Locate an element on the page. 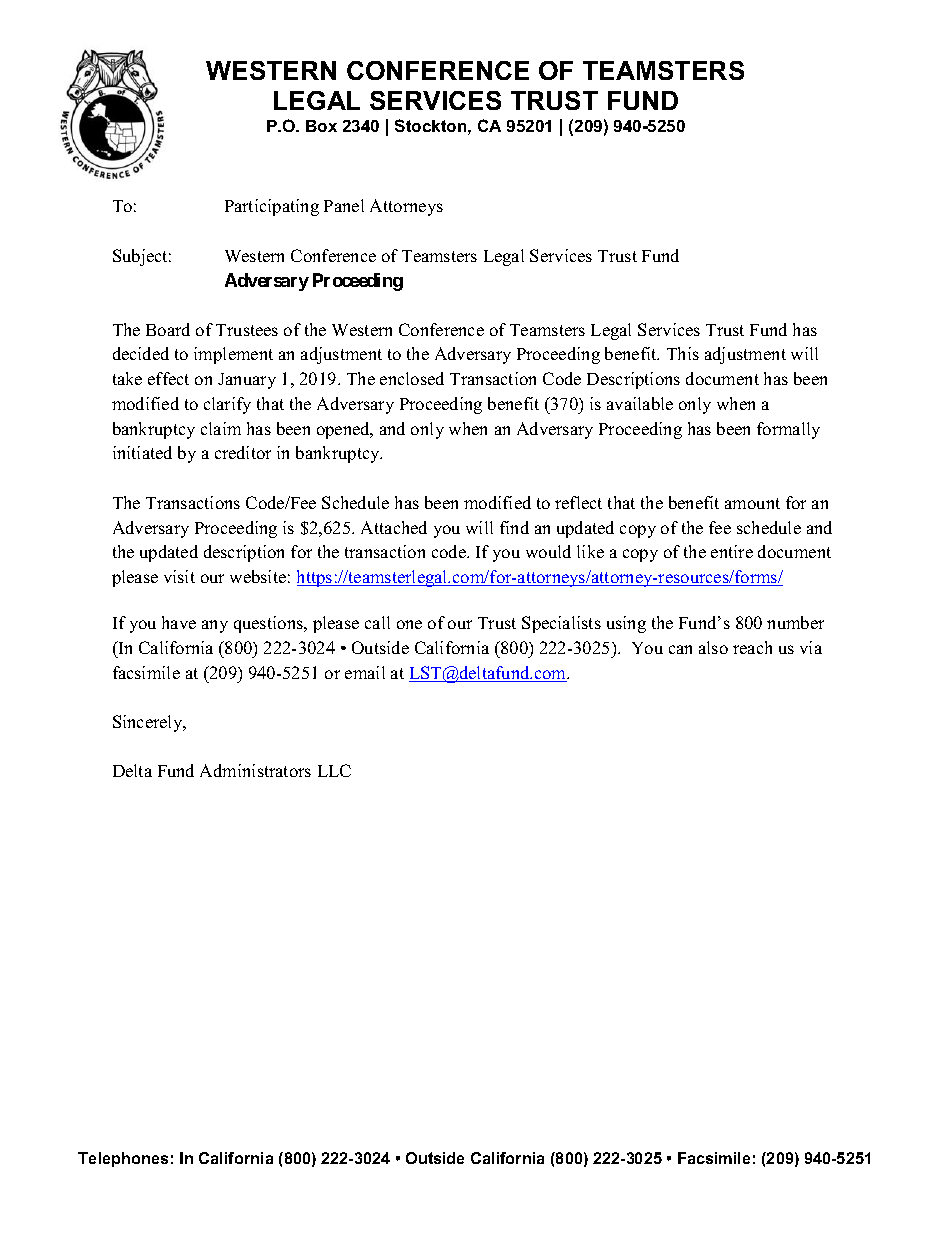  also is located at coordinates (713, 647).
